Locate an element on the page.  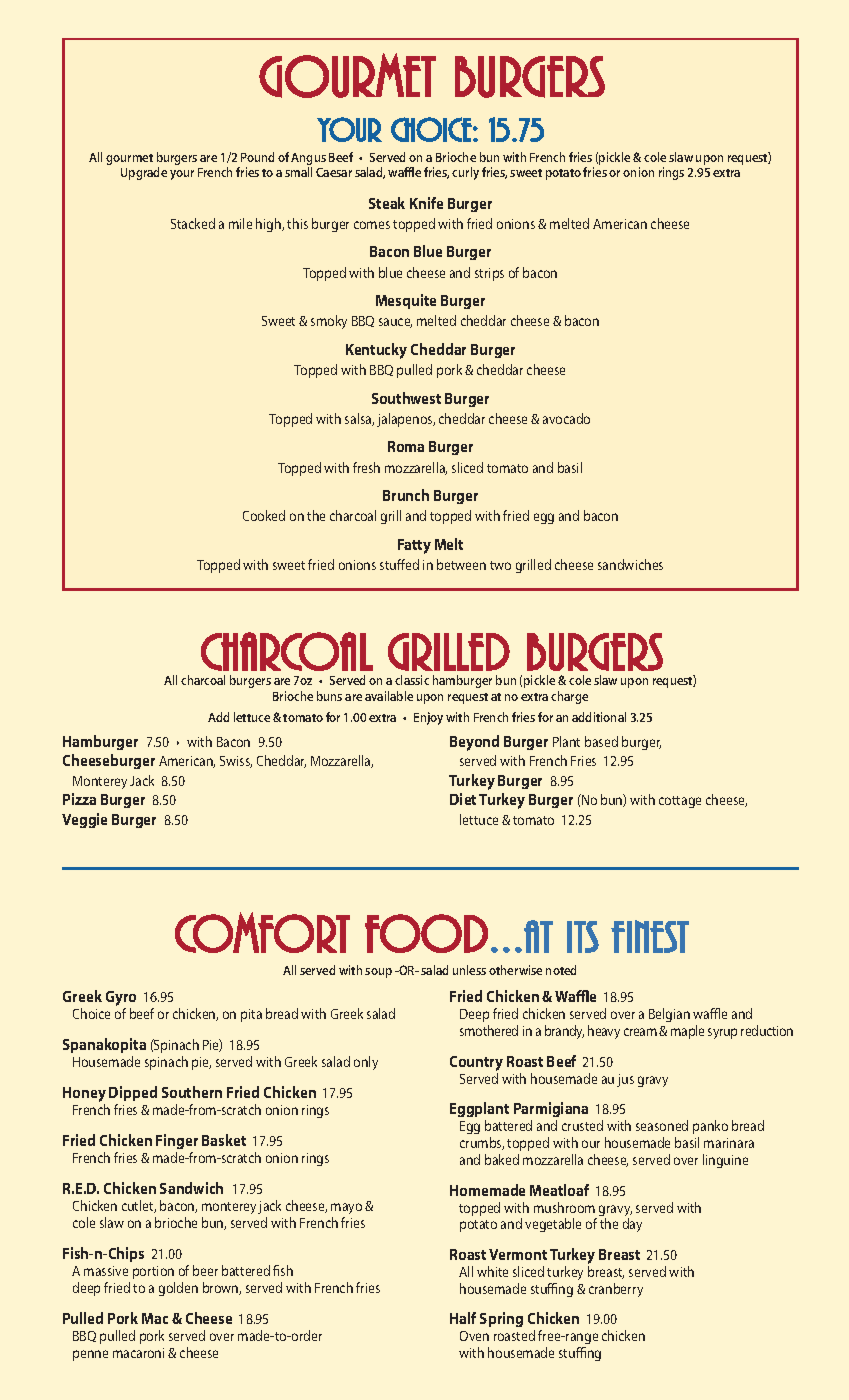
based is located at coordinates (601, 741).
